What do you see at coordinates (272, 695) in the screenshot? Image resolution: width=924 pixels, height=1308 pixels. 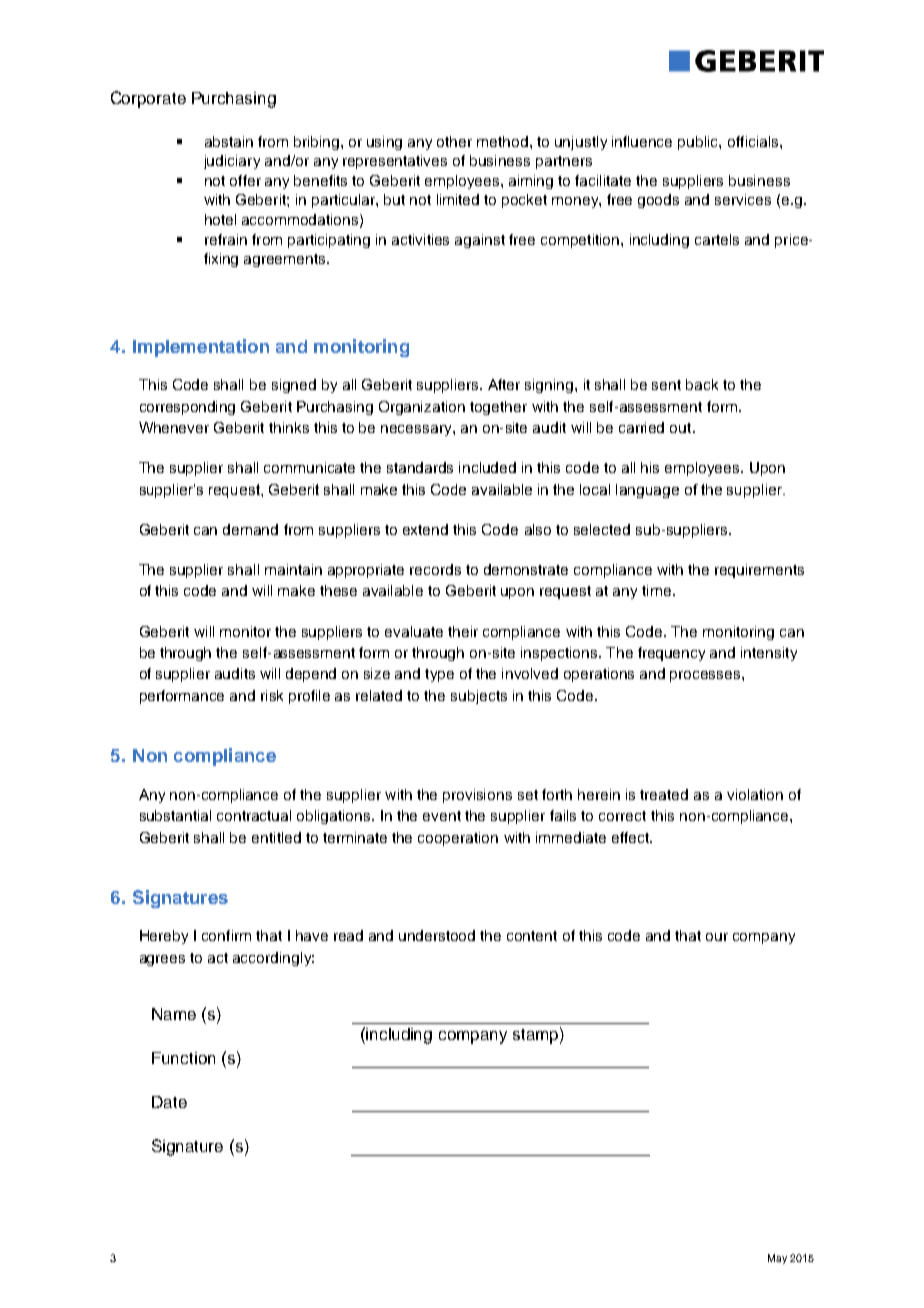 I see `risk` at bounding box center [272, 695].
